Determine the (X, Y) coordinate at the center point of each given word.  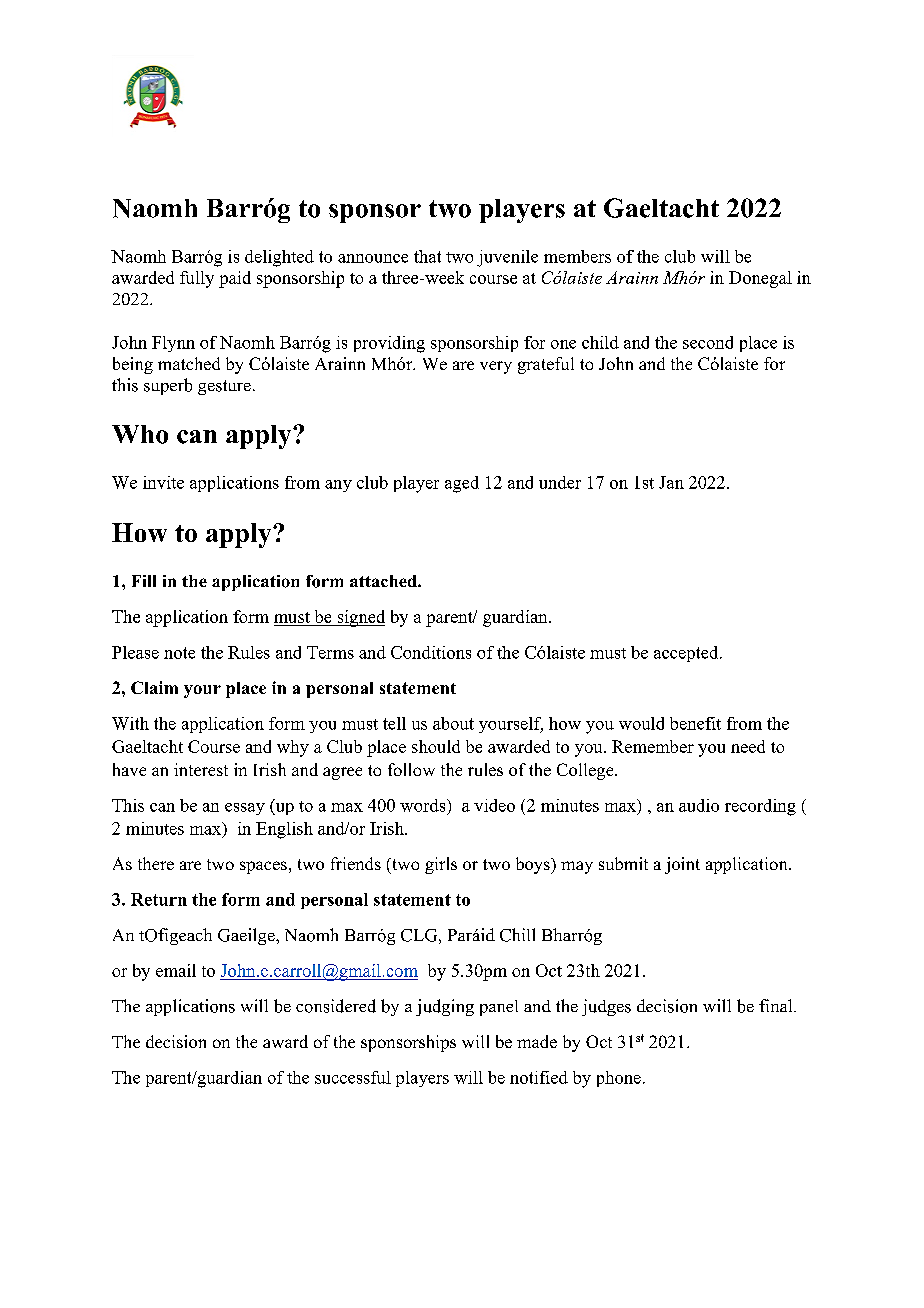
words (424, 805)
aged (462, 484)
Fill (144, 581)
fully (197, 279)
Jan (671, 482)
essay (245, 809)
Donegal (760, 279)
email (176, 970)
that (427, 256)
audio (699, 805)
